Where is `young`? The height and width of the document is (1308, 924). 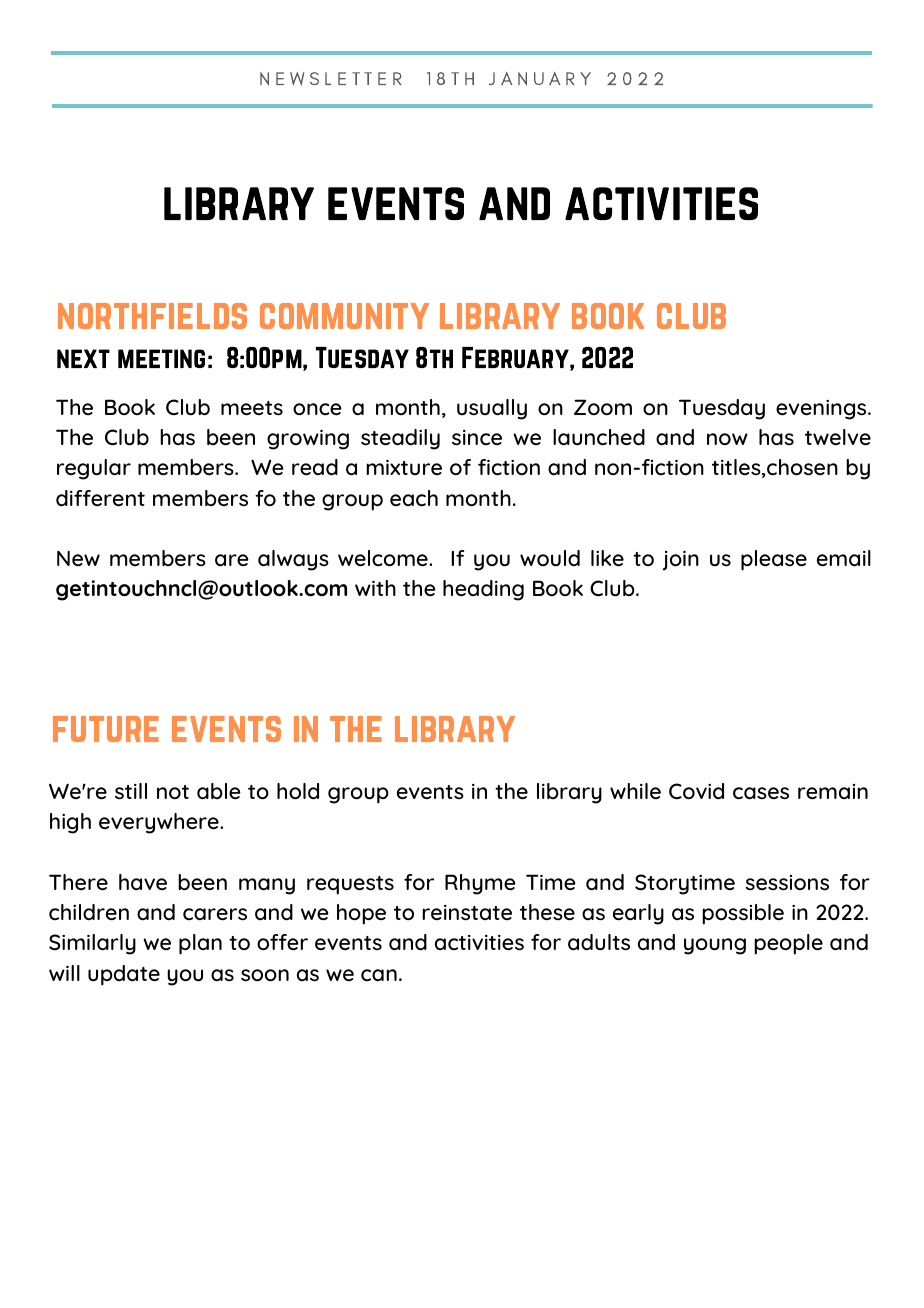
young is located at coordinates (715, 946).
